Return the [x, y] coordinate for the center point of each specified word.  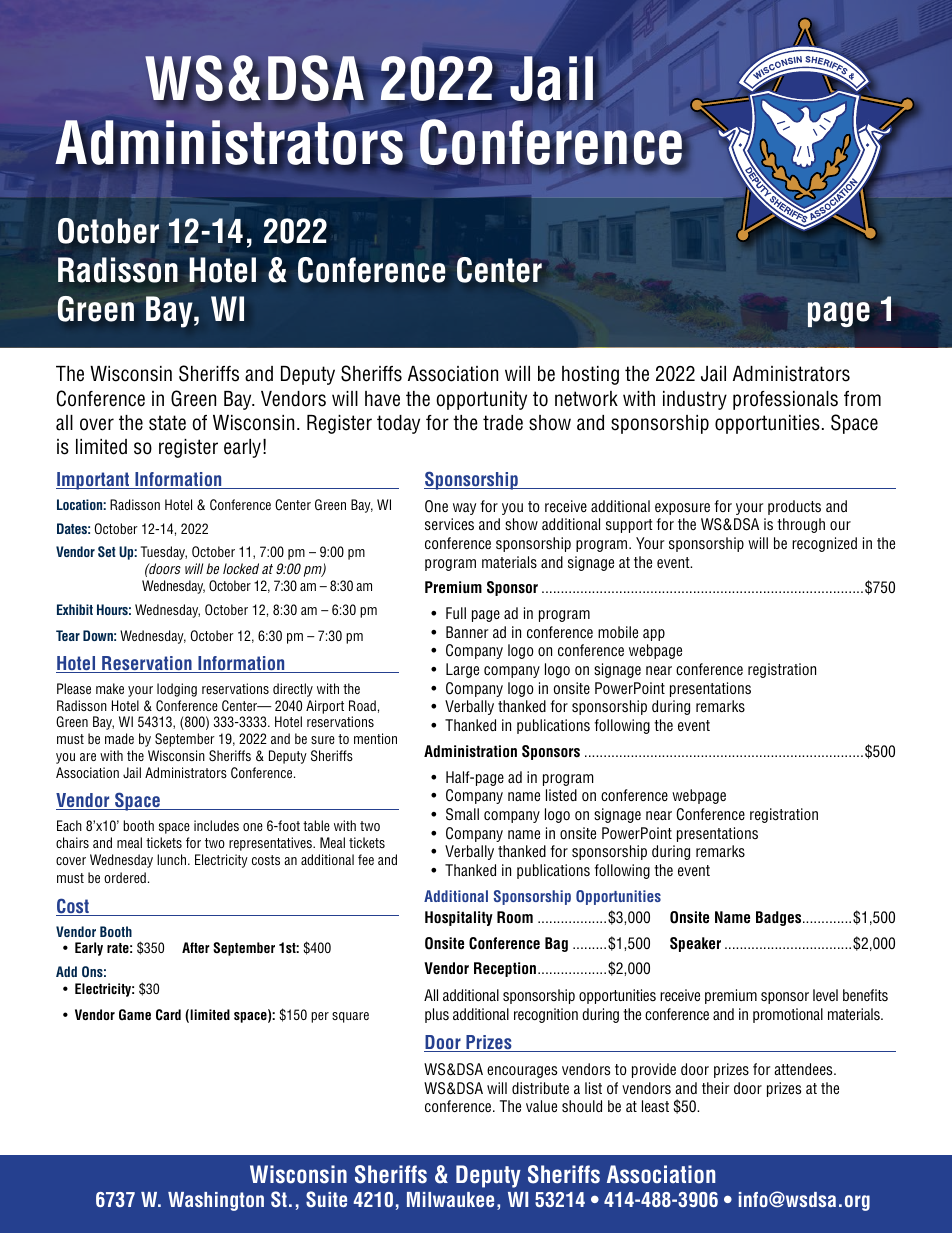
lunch [173, 859]
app [654, 635]
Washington [216, 1201]
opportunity [481, 400]
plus [437, 1015]
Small [462, 814]
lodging [177, 690]
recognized [824, 544]
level [825, 995]
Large [462, 670]
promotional [788, 1015]
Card [168, 1015]
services [449, 524]
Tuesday [164, 553]
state [167, 423]
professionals [785, 400]
